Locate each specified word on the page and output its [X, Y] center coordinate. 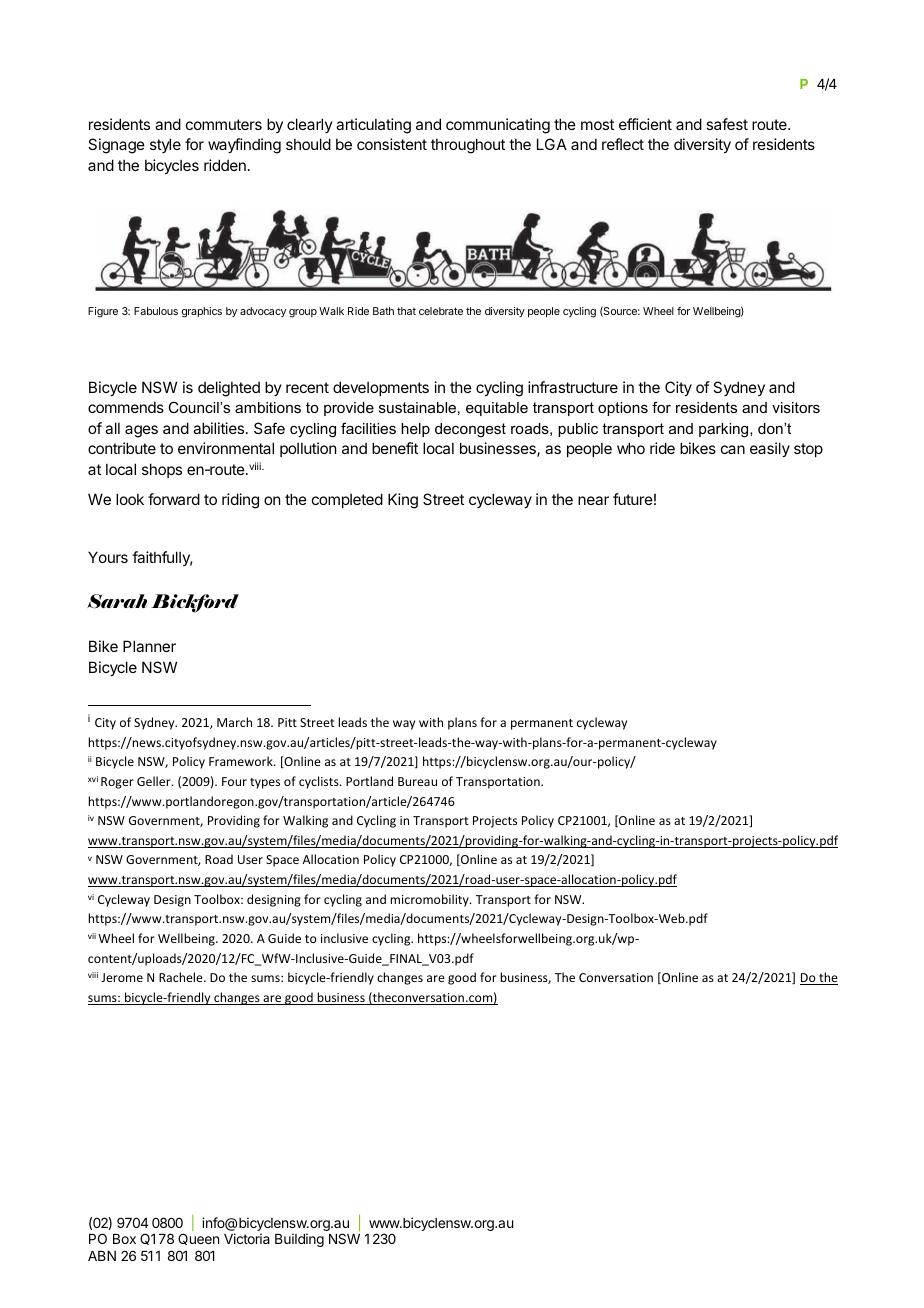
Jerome [122, 977]
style [165, 145]
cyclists [320, 782]
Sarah [117, 601]
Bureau [417, 781]
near [593, 500]
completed [347, 500]
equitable [497, 409]
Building [299, 1240]
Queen [198, 1239]
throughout [468, 146]
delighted [229, 389]
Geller [155, 781]
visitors [796, 407]
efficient [645, 124]
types [265, 783]
